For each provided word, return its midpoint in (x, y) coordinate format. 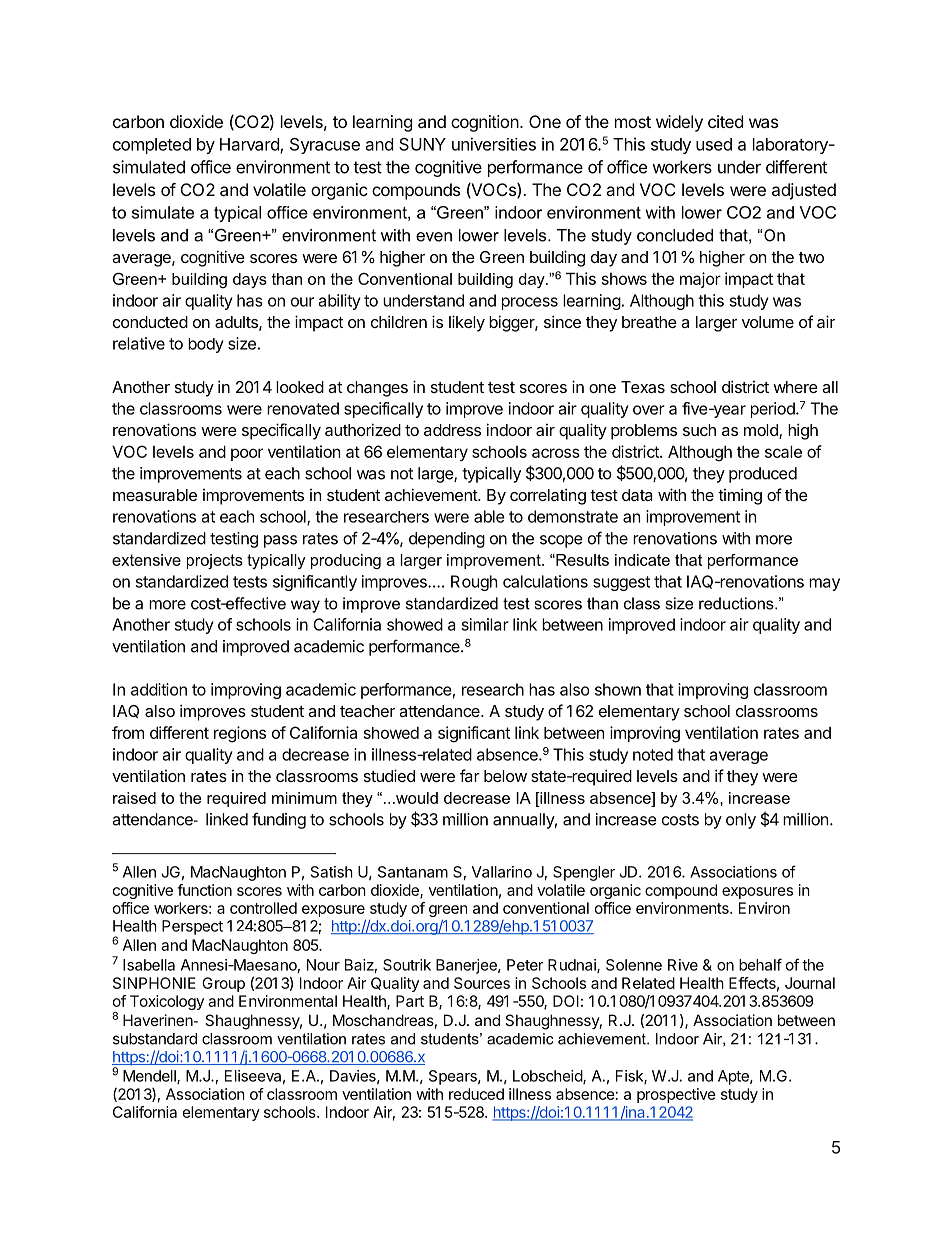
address (452, 430)
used (714, 144)
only (741, 821)
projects (215, 561)
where (795, 387)
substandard (155, 1039)
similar (485, 624)
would (416, 798)
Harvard (250, 145)
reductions (737, 603)
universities (494, 144)
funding (279, 820)
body (206, 345)
